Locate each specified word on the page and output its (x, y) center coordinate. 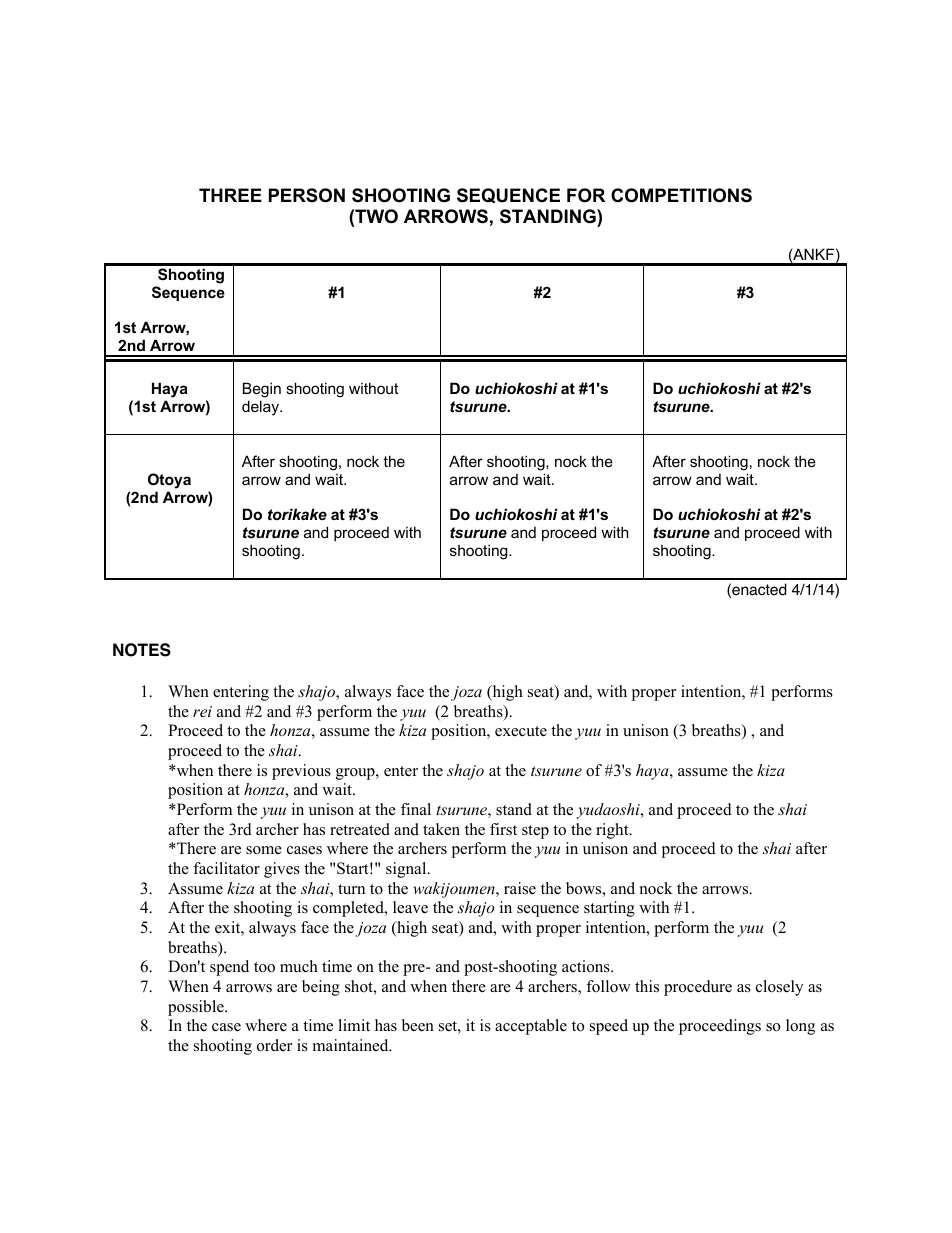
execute (521, 731)
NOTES (142, 650)
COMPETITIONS (681, 195)
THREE (230, 195)
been (418, 1025)
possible (197, 1008)
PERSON (307, 195)
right (613, 831)
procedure (698, 988)
